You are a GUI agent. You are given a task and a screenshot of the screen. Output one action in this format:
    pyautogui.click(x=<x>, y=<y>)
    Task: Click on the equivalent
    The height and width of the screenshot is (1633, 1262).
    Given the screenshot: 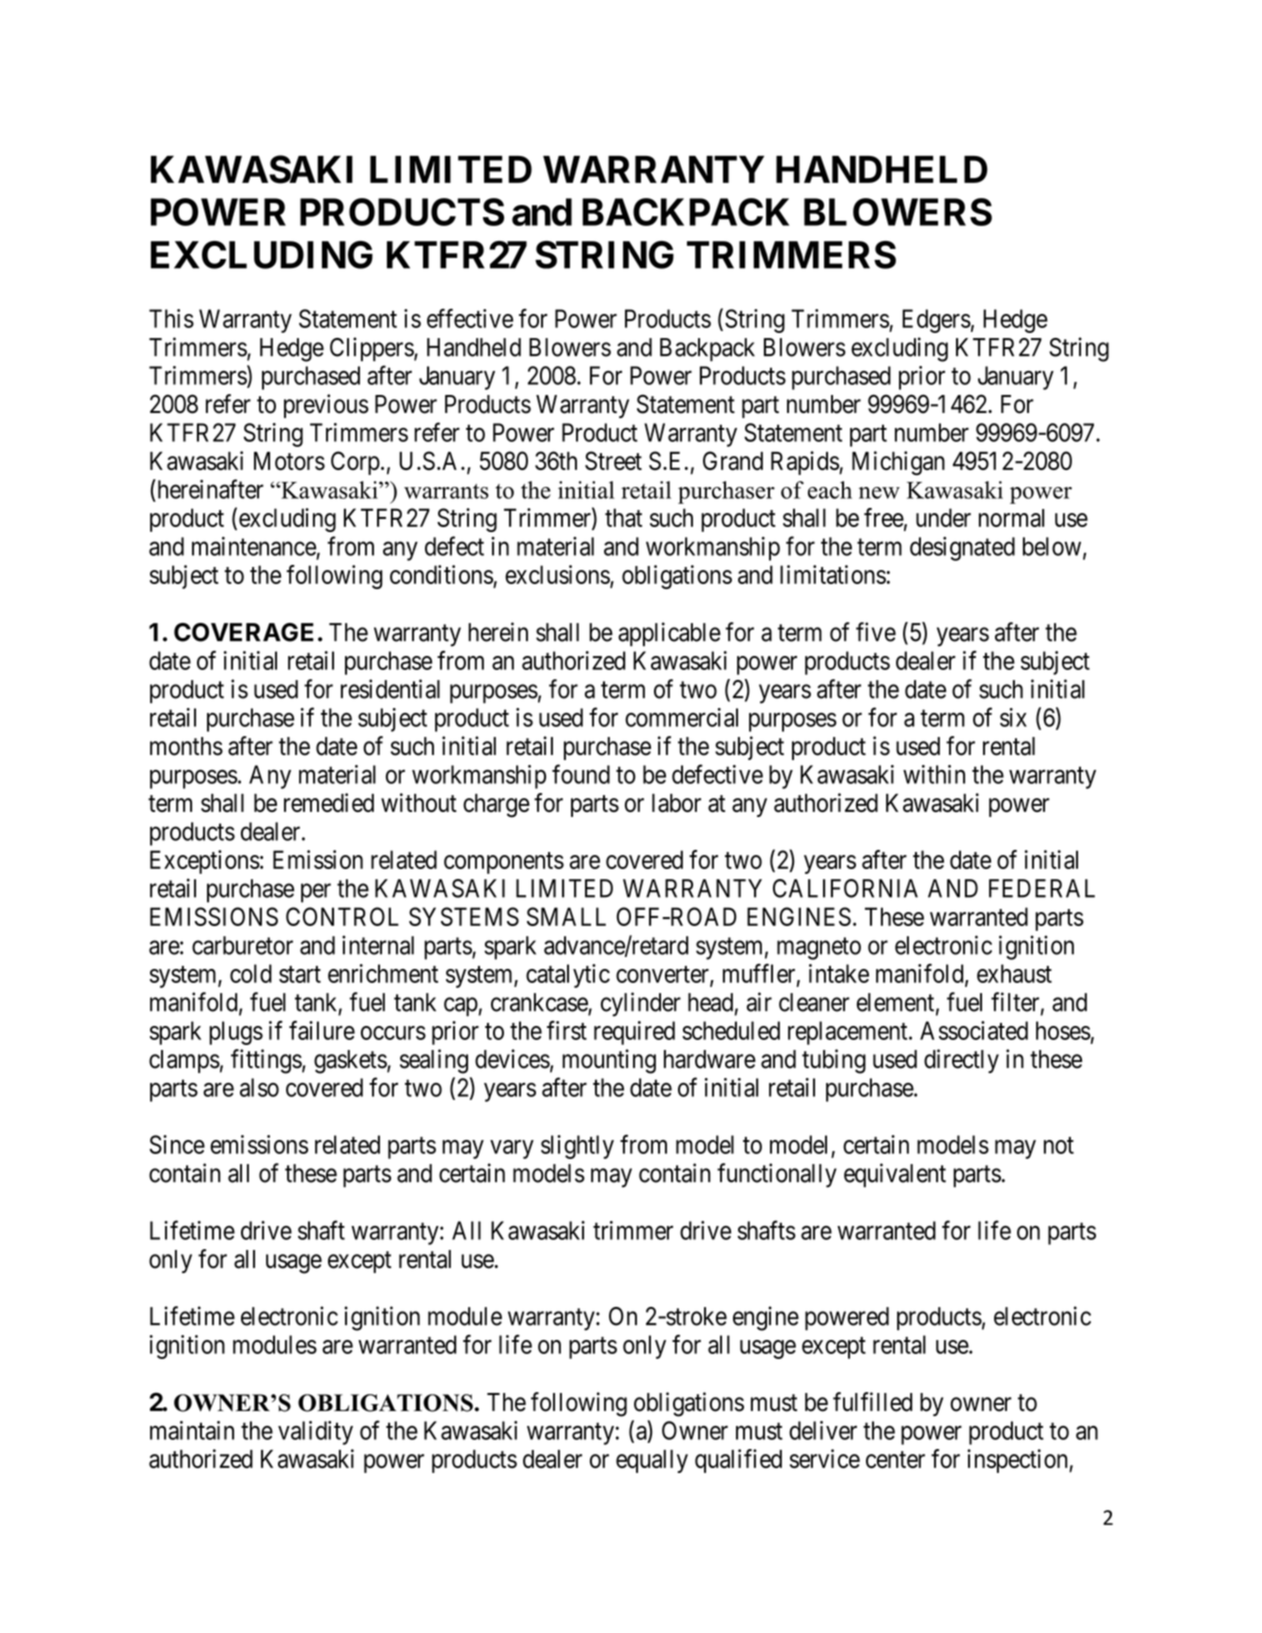 What is the action you would take?
    pyautogui.click(x=895, y=1175)
